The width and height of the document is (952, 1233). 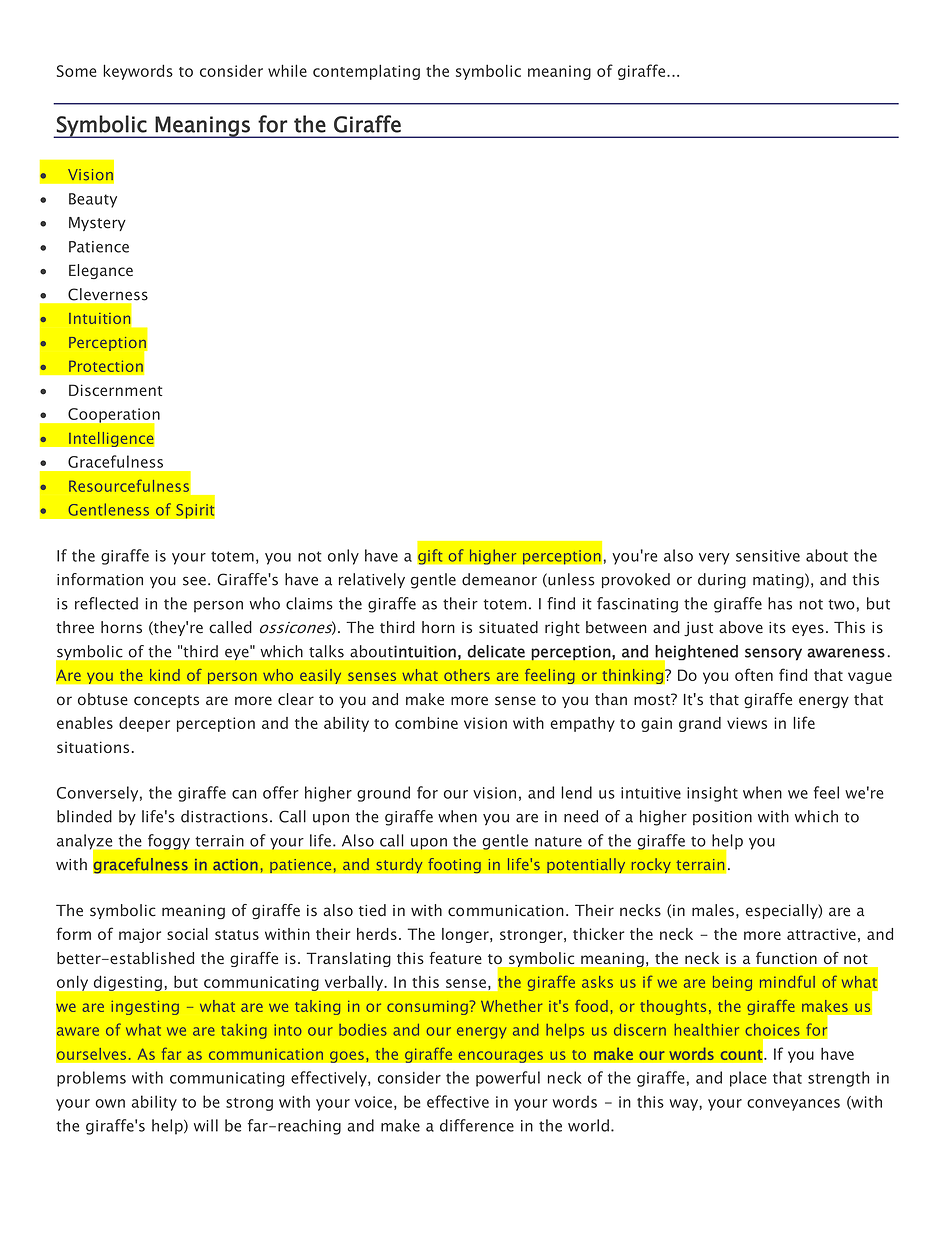 I want to click on Some, so click(x=76, y=71).
